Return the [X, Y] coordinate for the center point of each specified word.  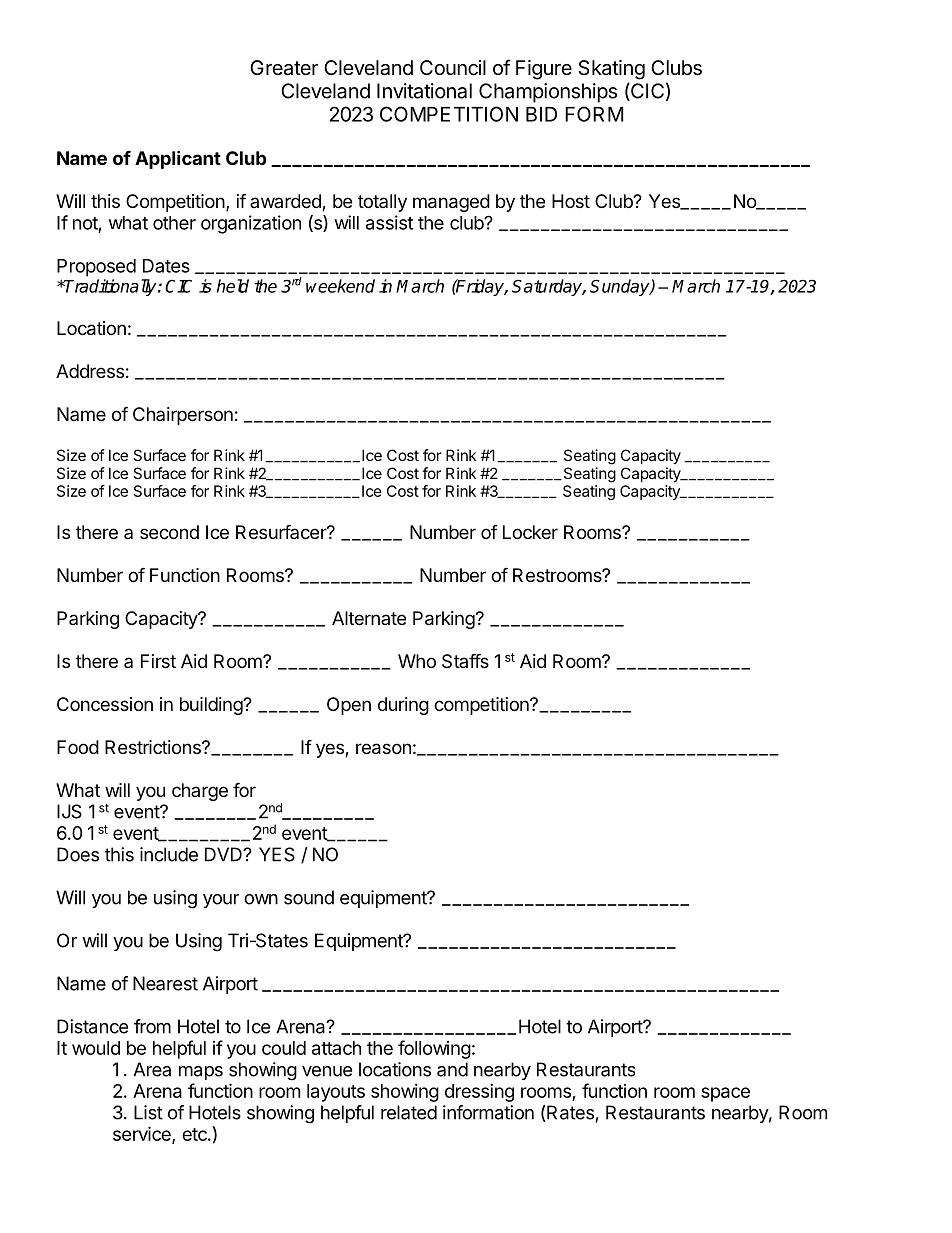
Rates [569, 1113]
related [409, 1112]
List [148, 1112]
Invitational [424, 91]
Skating [611, 70]
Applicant [178, 159]
